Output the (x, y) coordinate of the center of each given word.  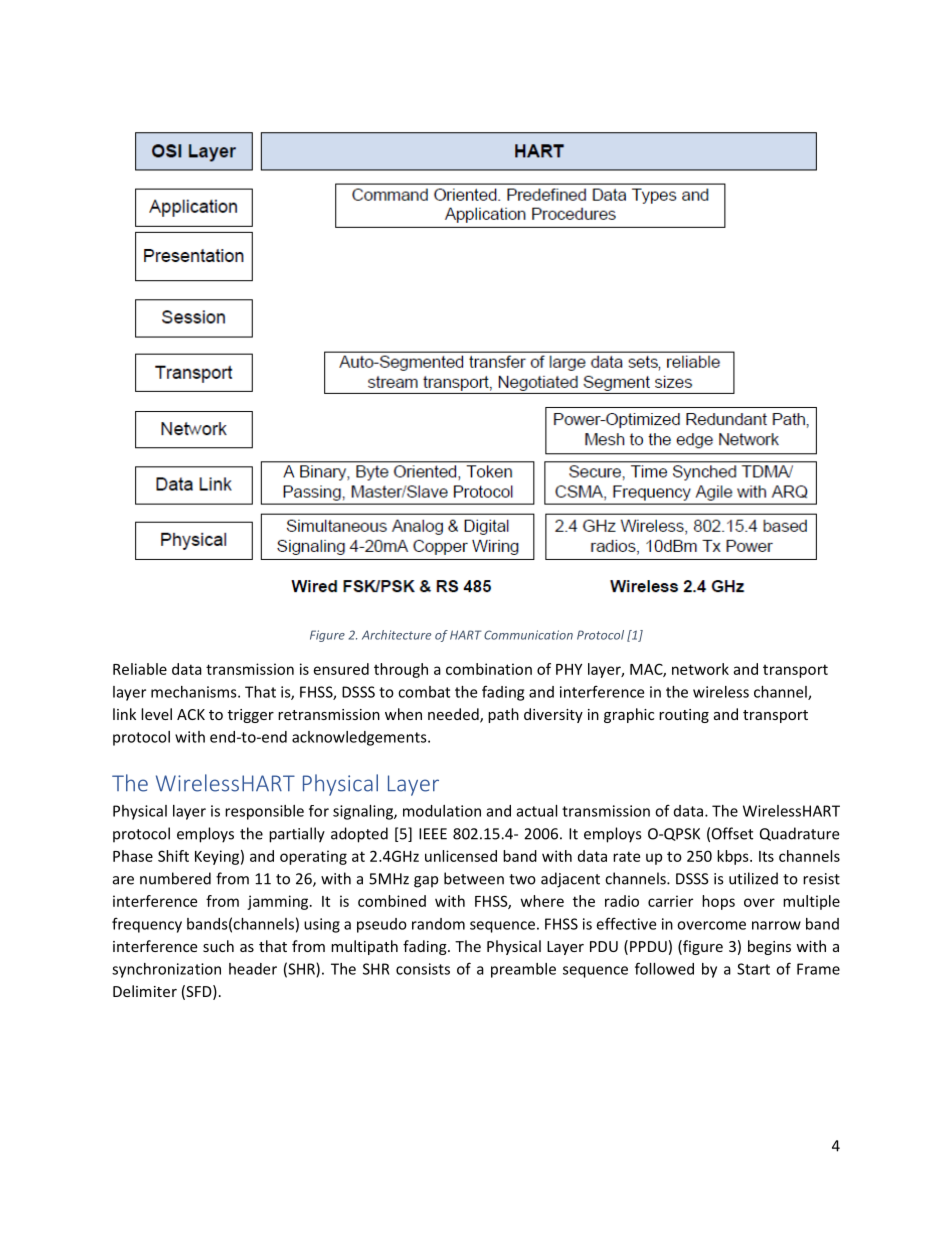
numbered (175, 878)
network (700, 669)
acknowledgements (360, 738)
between (474, 878)
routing (684, 716)
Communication (528, 635)
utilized (753, 878)
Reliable (140, 669)
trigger (251, 716)
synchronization (166, 970)
